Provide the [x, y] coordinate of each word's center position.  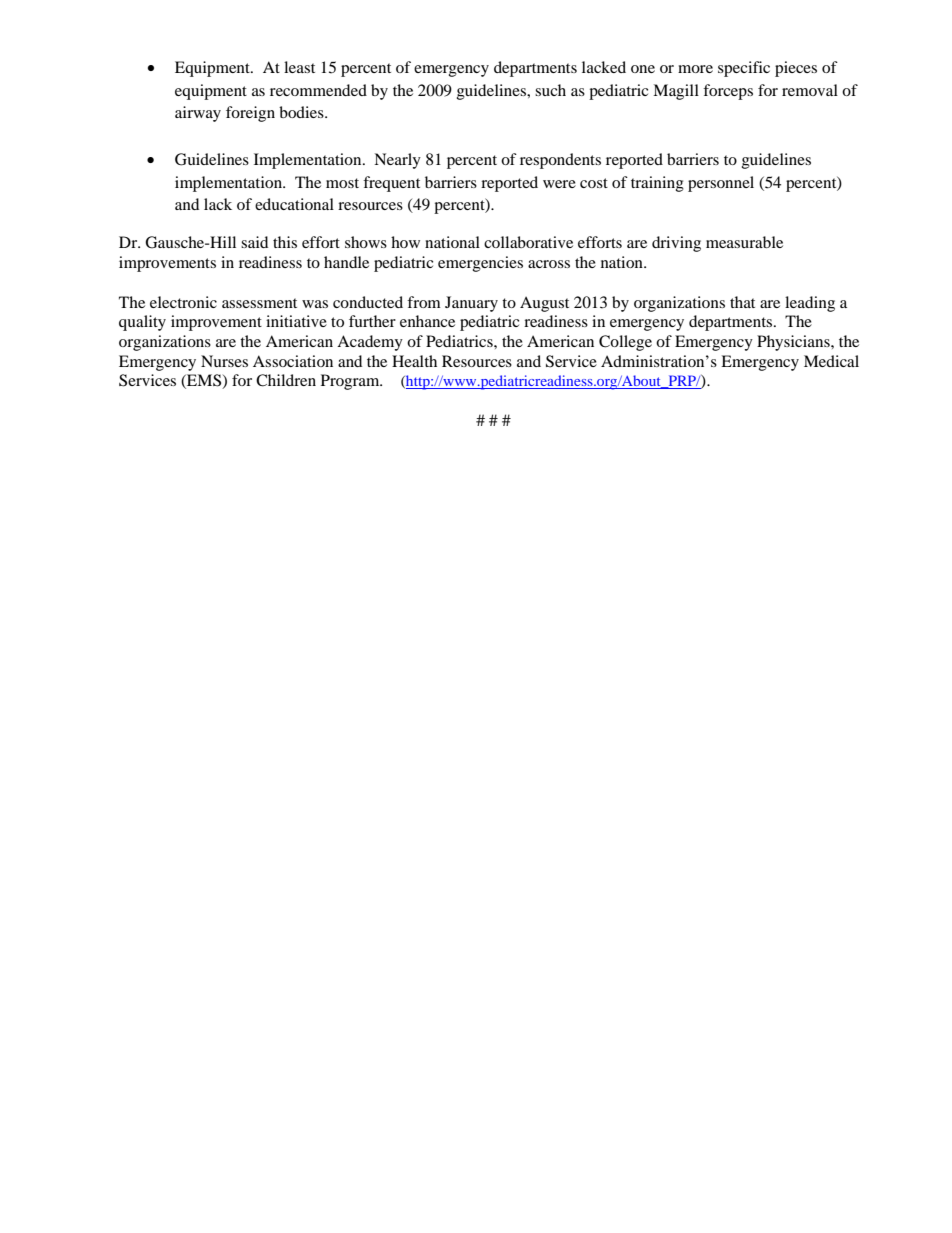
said [254, 242]
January [471, 304]
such [550, 90]
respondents [560, 161]
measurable [744, 242]
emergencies [480, 264]
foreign [250, 114]
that [742, 302]
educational [294, 204]
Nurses [224, 361]
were [559, 184]
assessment [259, 303]
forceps [728, 92]
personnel [721, 184]
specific [744, 69]
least [299, 67]
